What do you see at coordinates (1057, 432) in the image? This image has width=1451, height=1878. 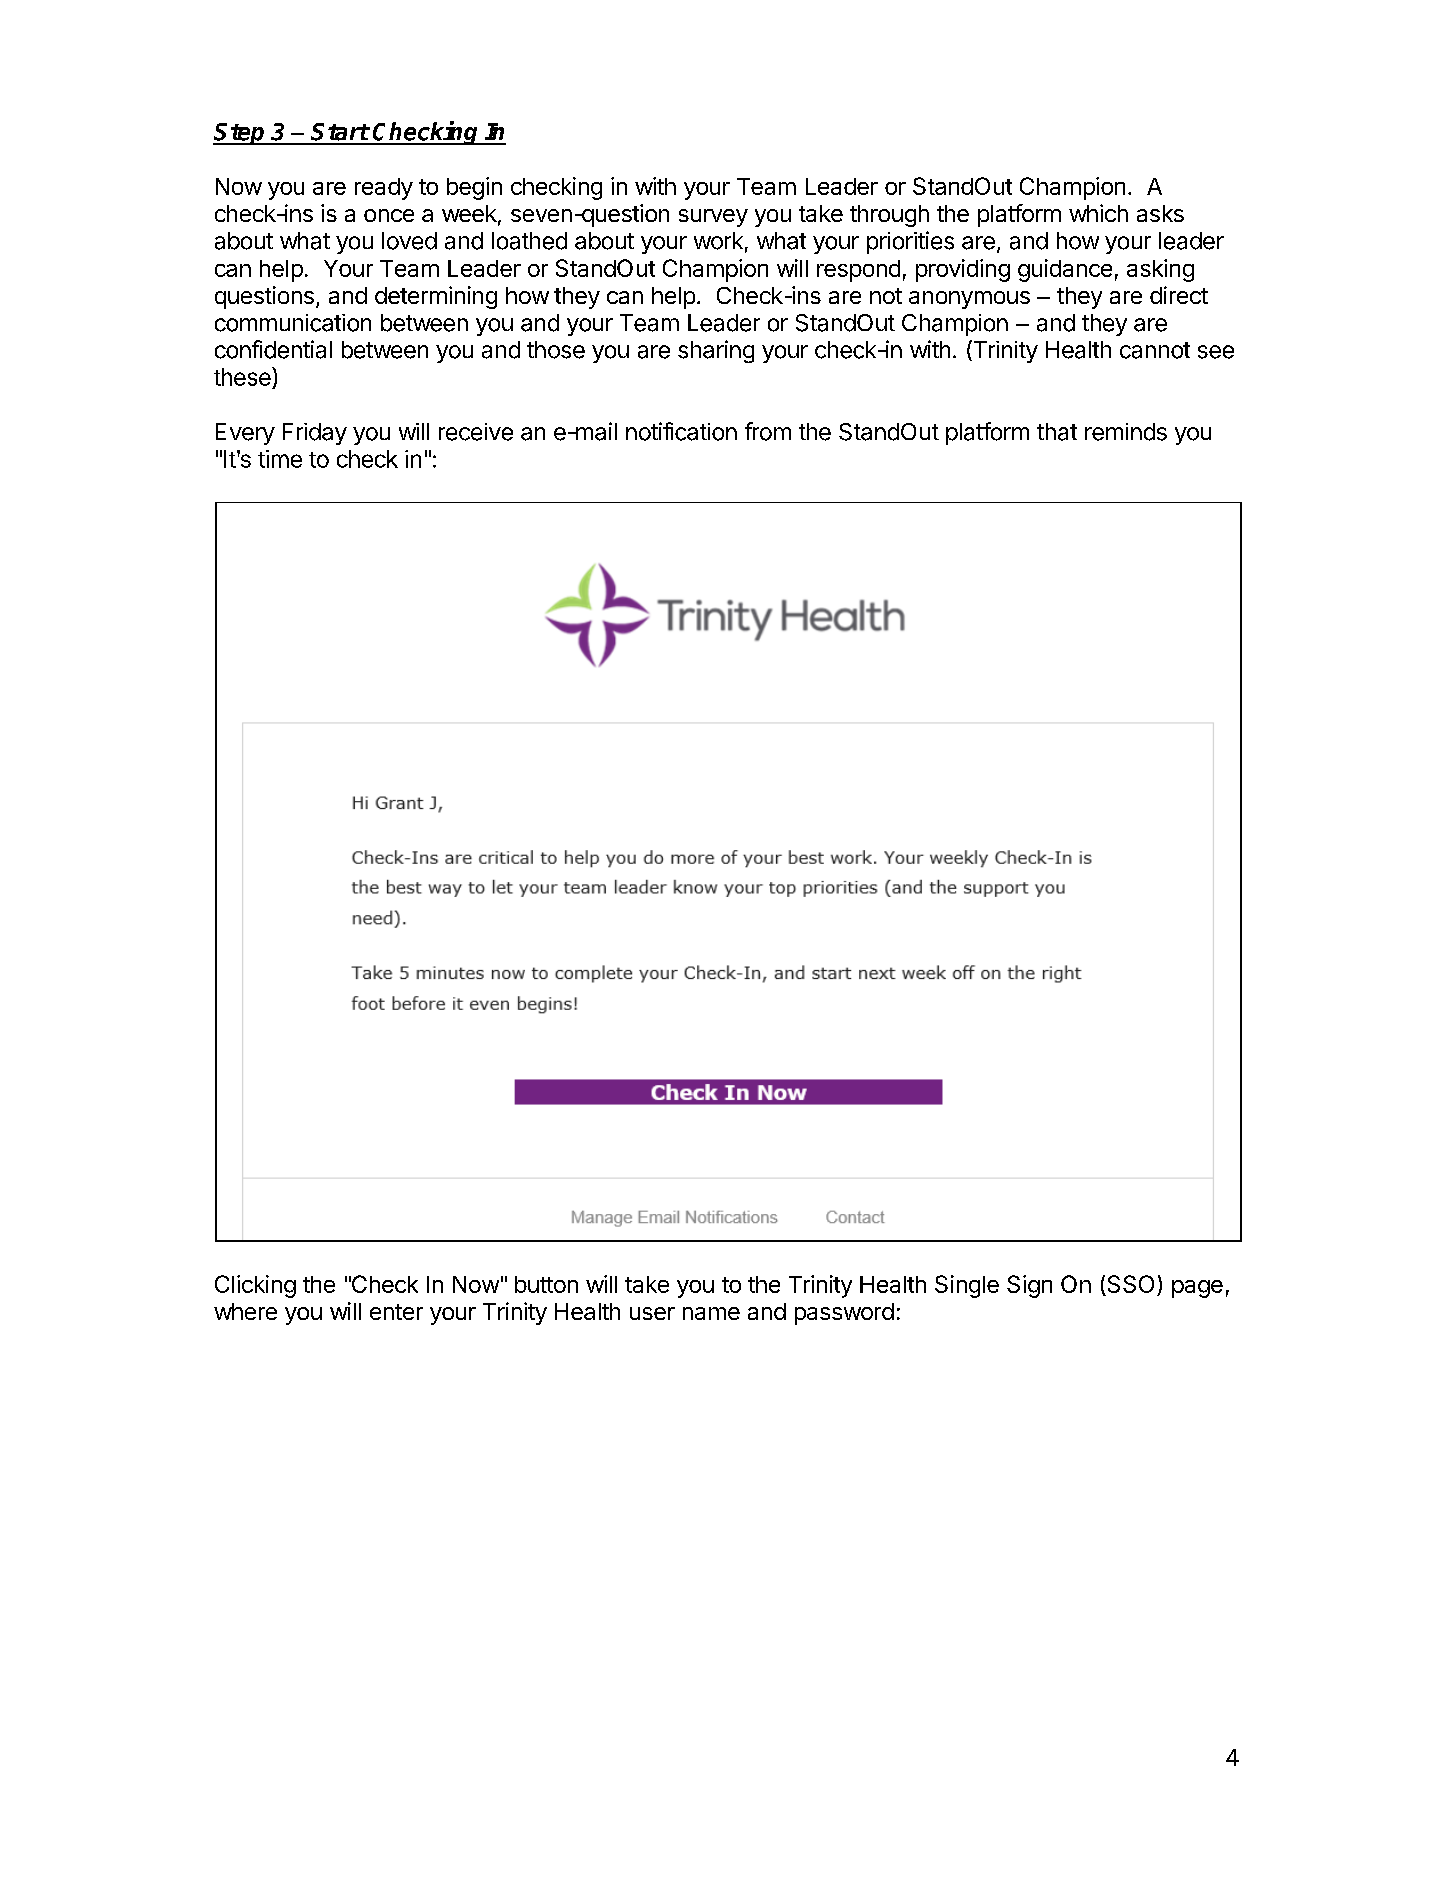 I see `that` at bounding box center [1057, 432].
